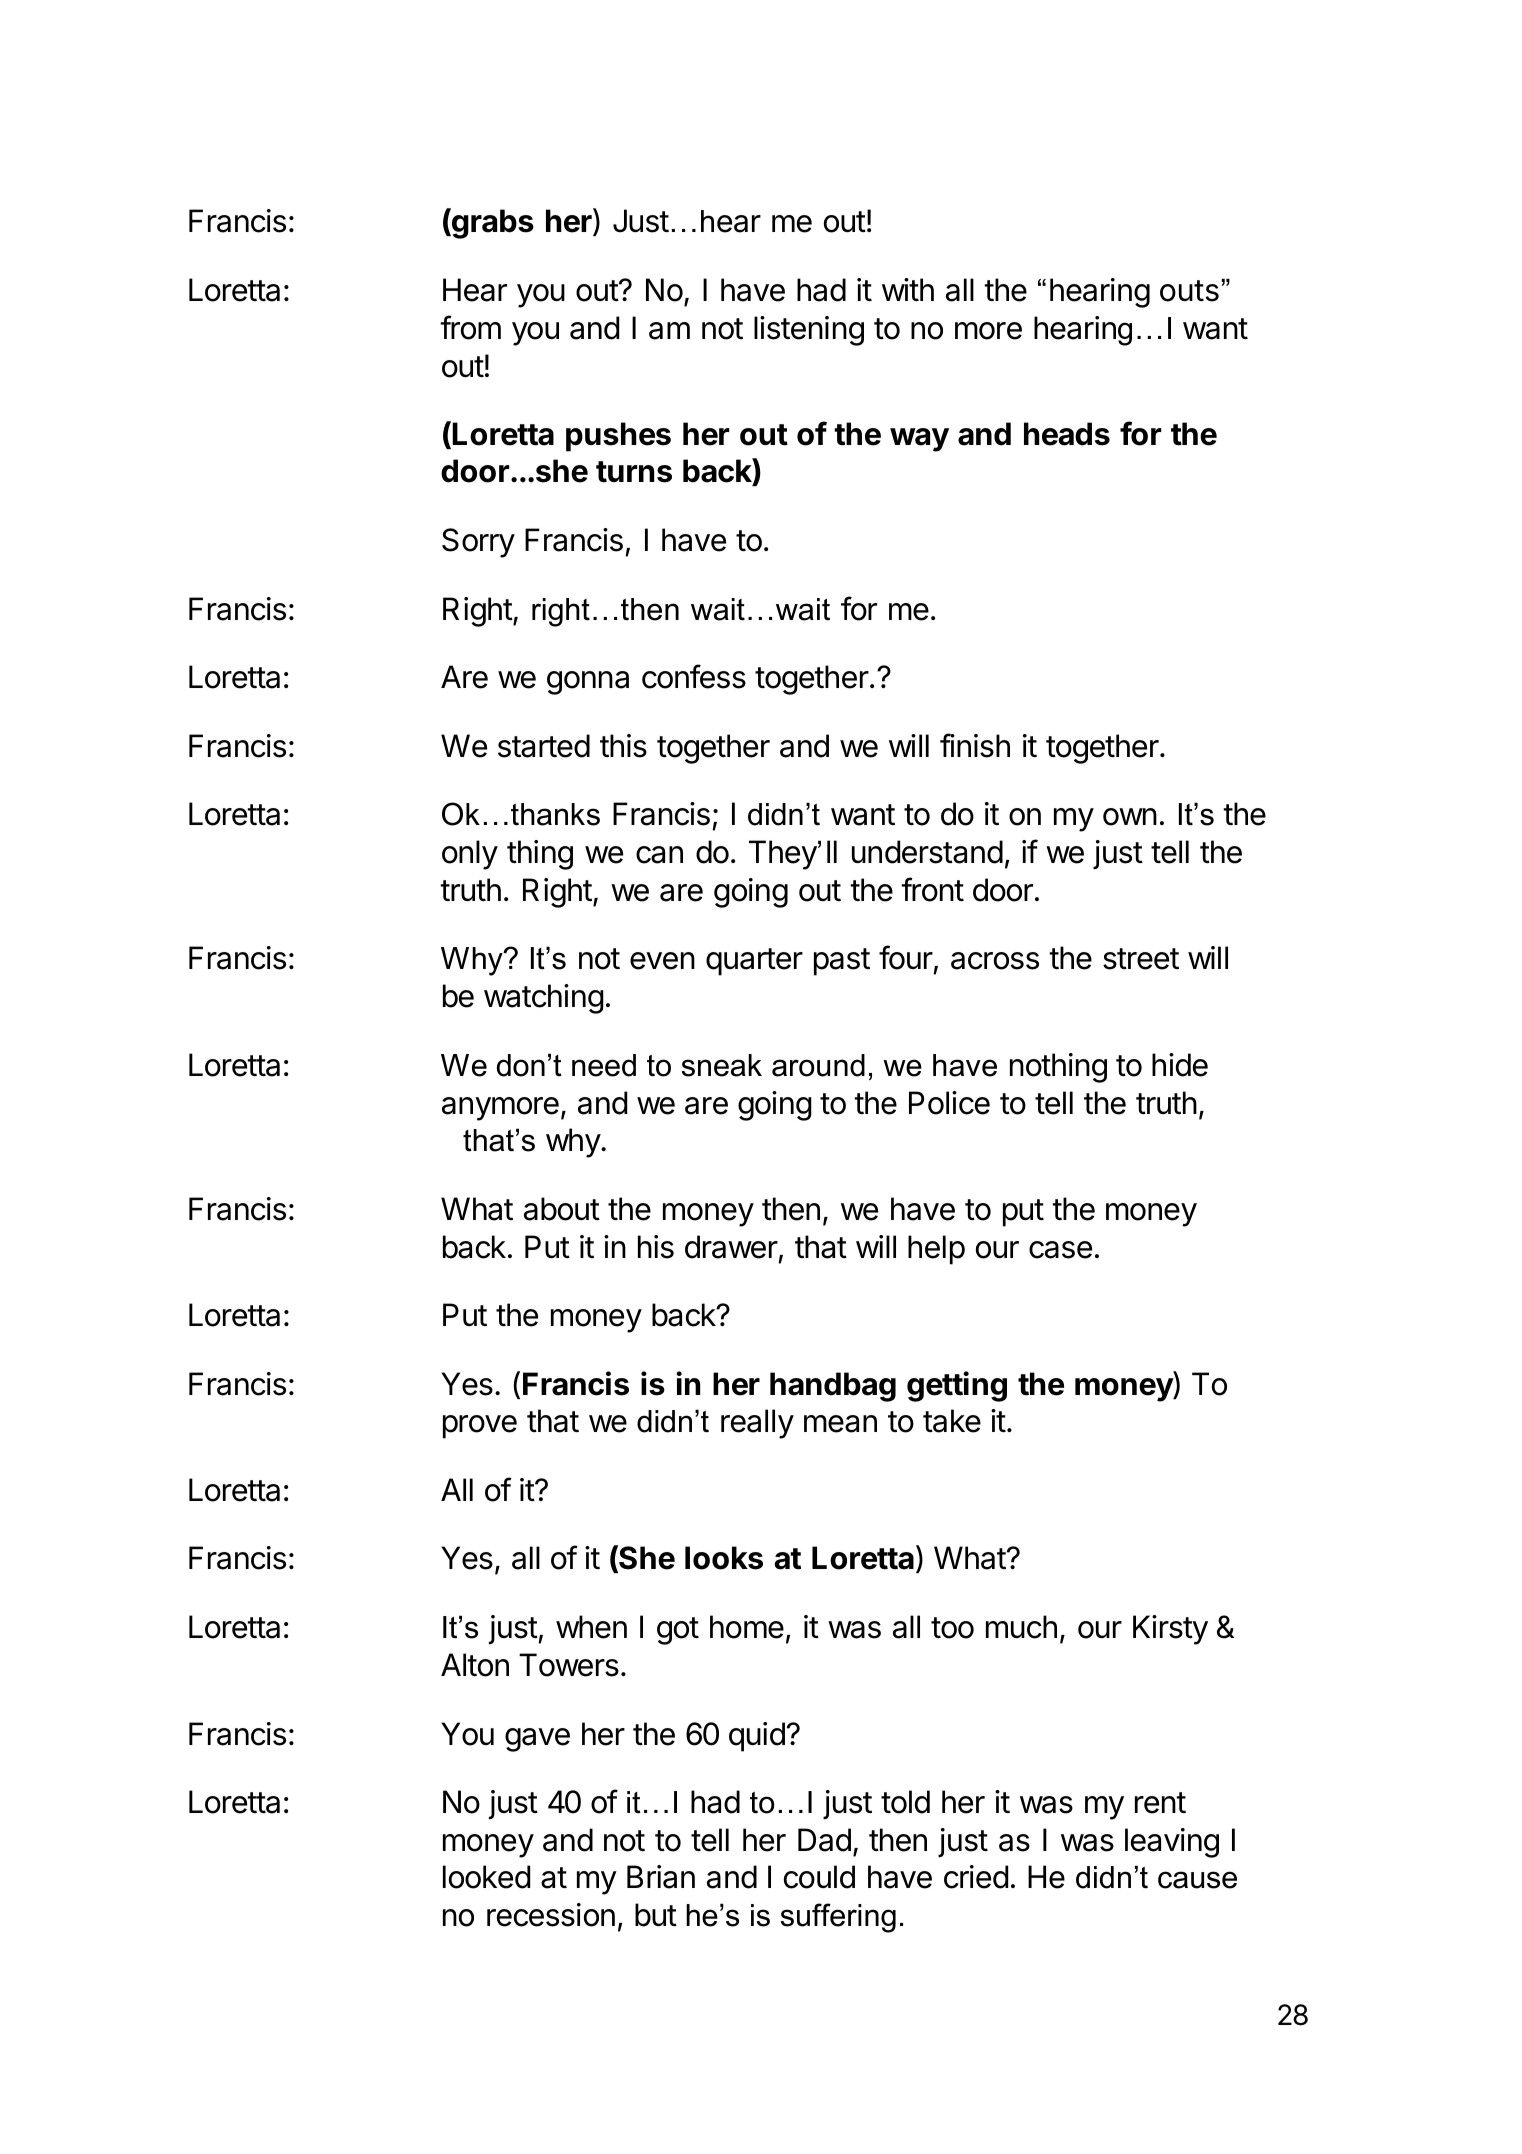  What do you see at coordinates (840, 1424) in the image?
I see `mean` at bounding box center [840, 1424].
